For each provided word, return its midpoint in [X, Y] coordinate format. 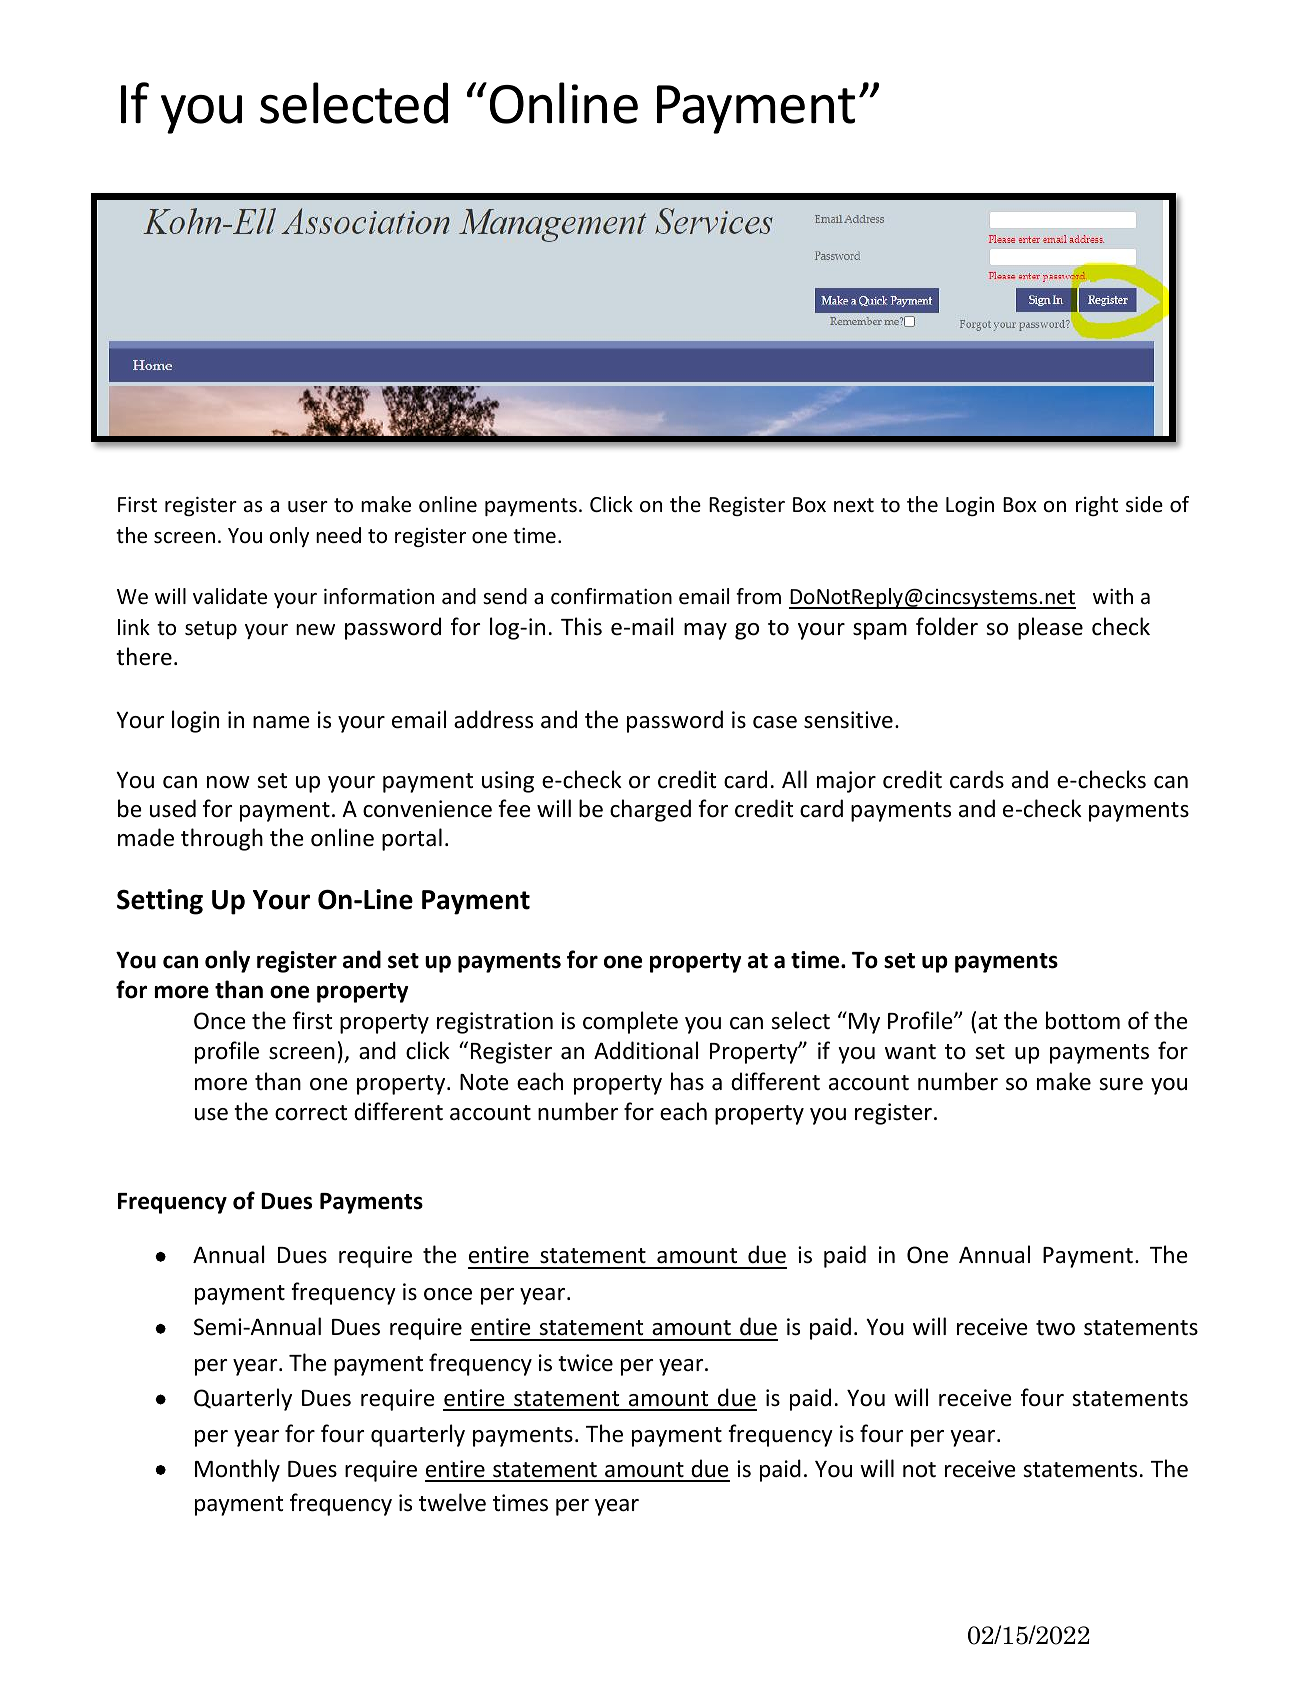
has [687, 1081]
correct [311, 1113]
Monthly [237, 1470]
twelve [452, 1502]
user [308, 507]
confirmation [611, 596]
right [1097, 506]
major [846, 782]
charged [650, 810]
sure [1121, 1084]
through [222, 839]
